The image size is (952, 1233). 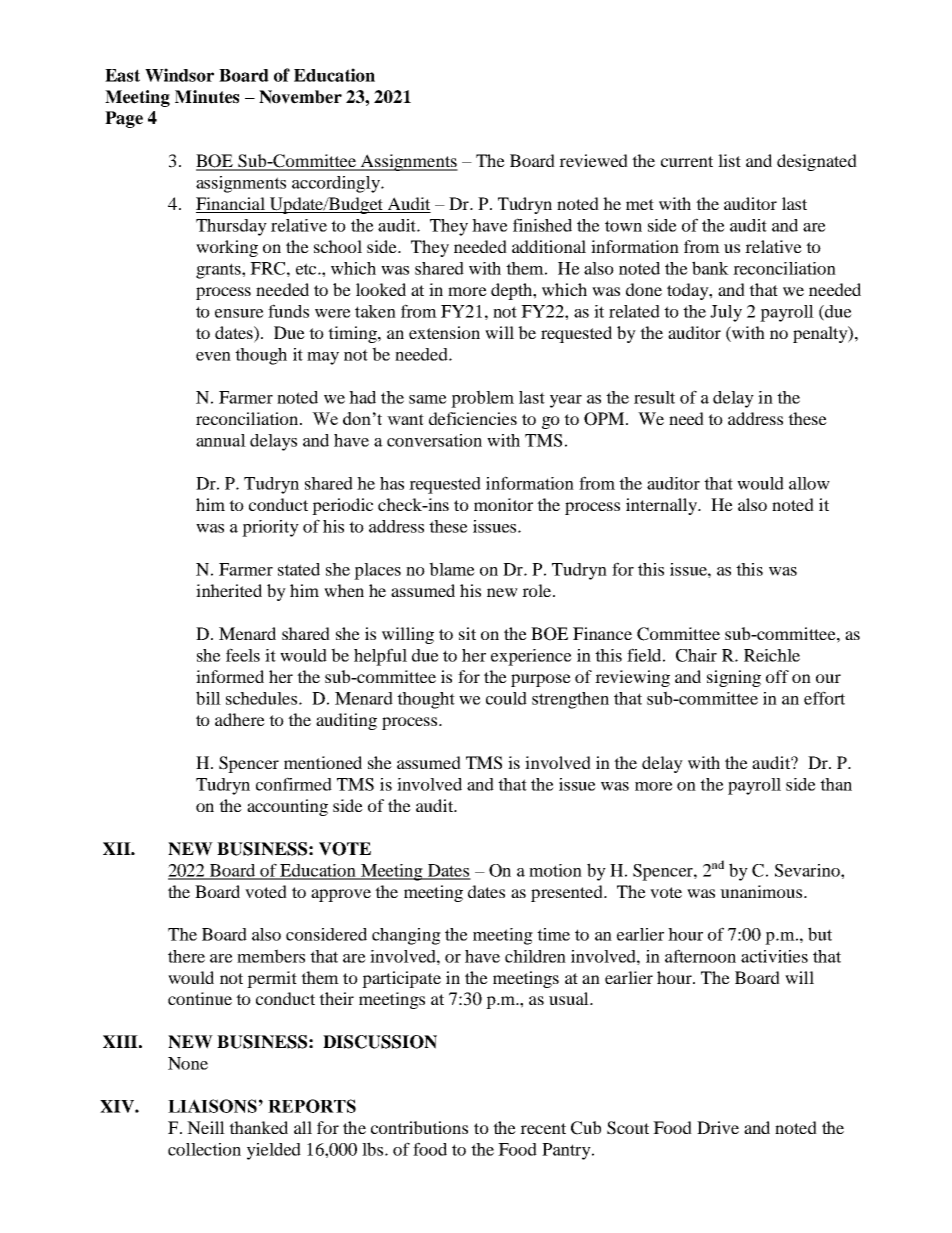 I want to click on inherited, so click(x=229, y=590).
